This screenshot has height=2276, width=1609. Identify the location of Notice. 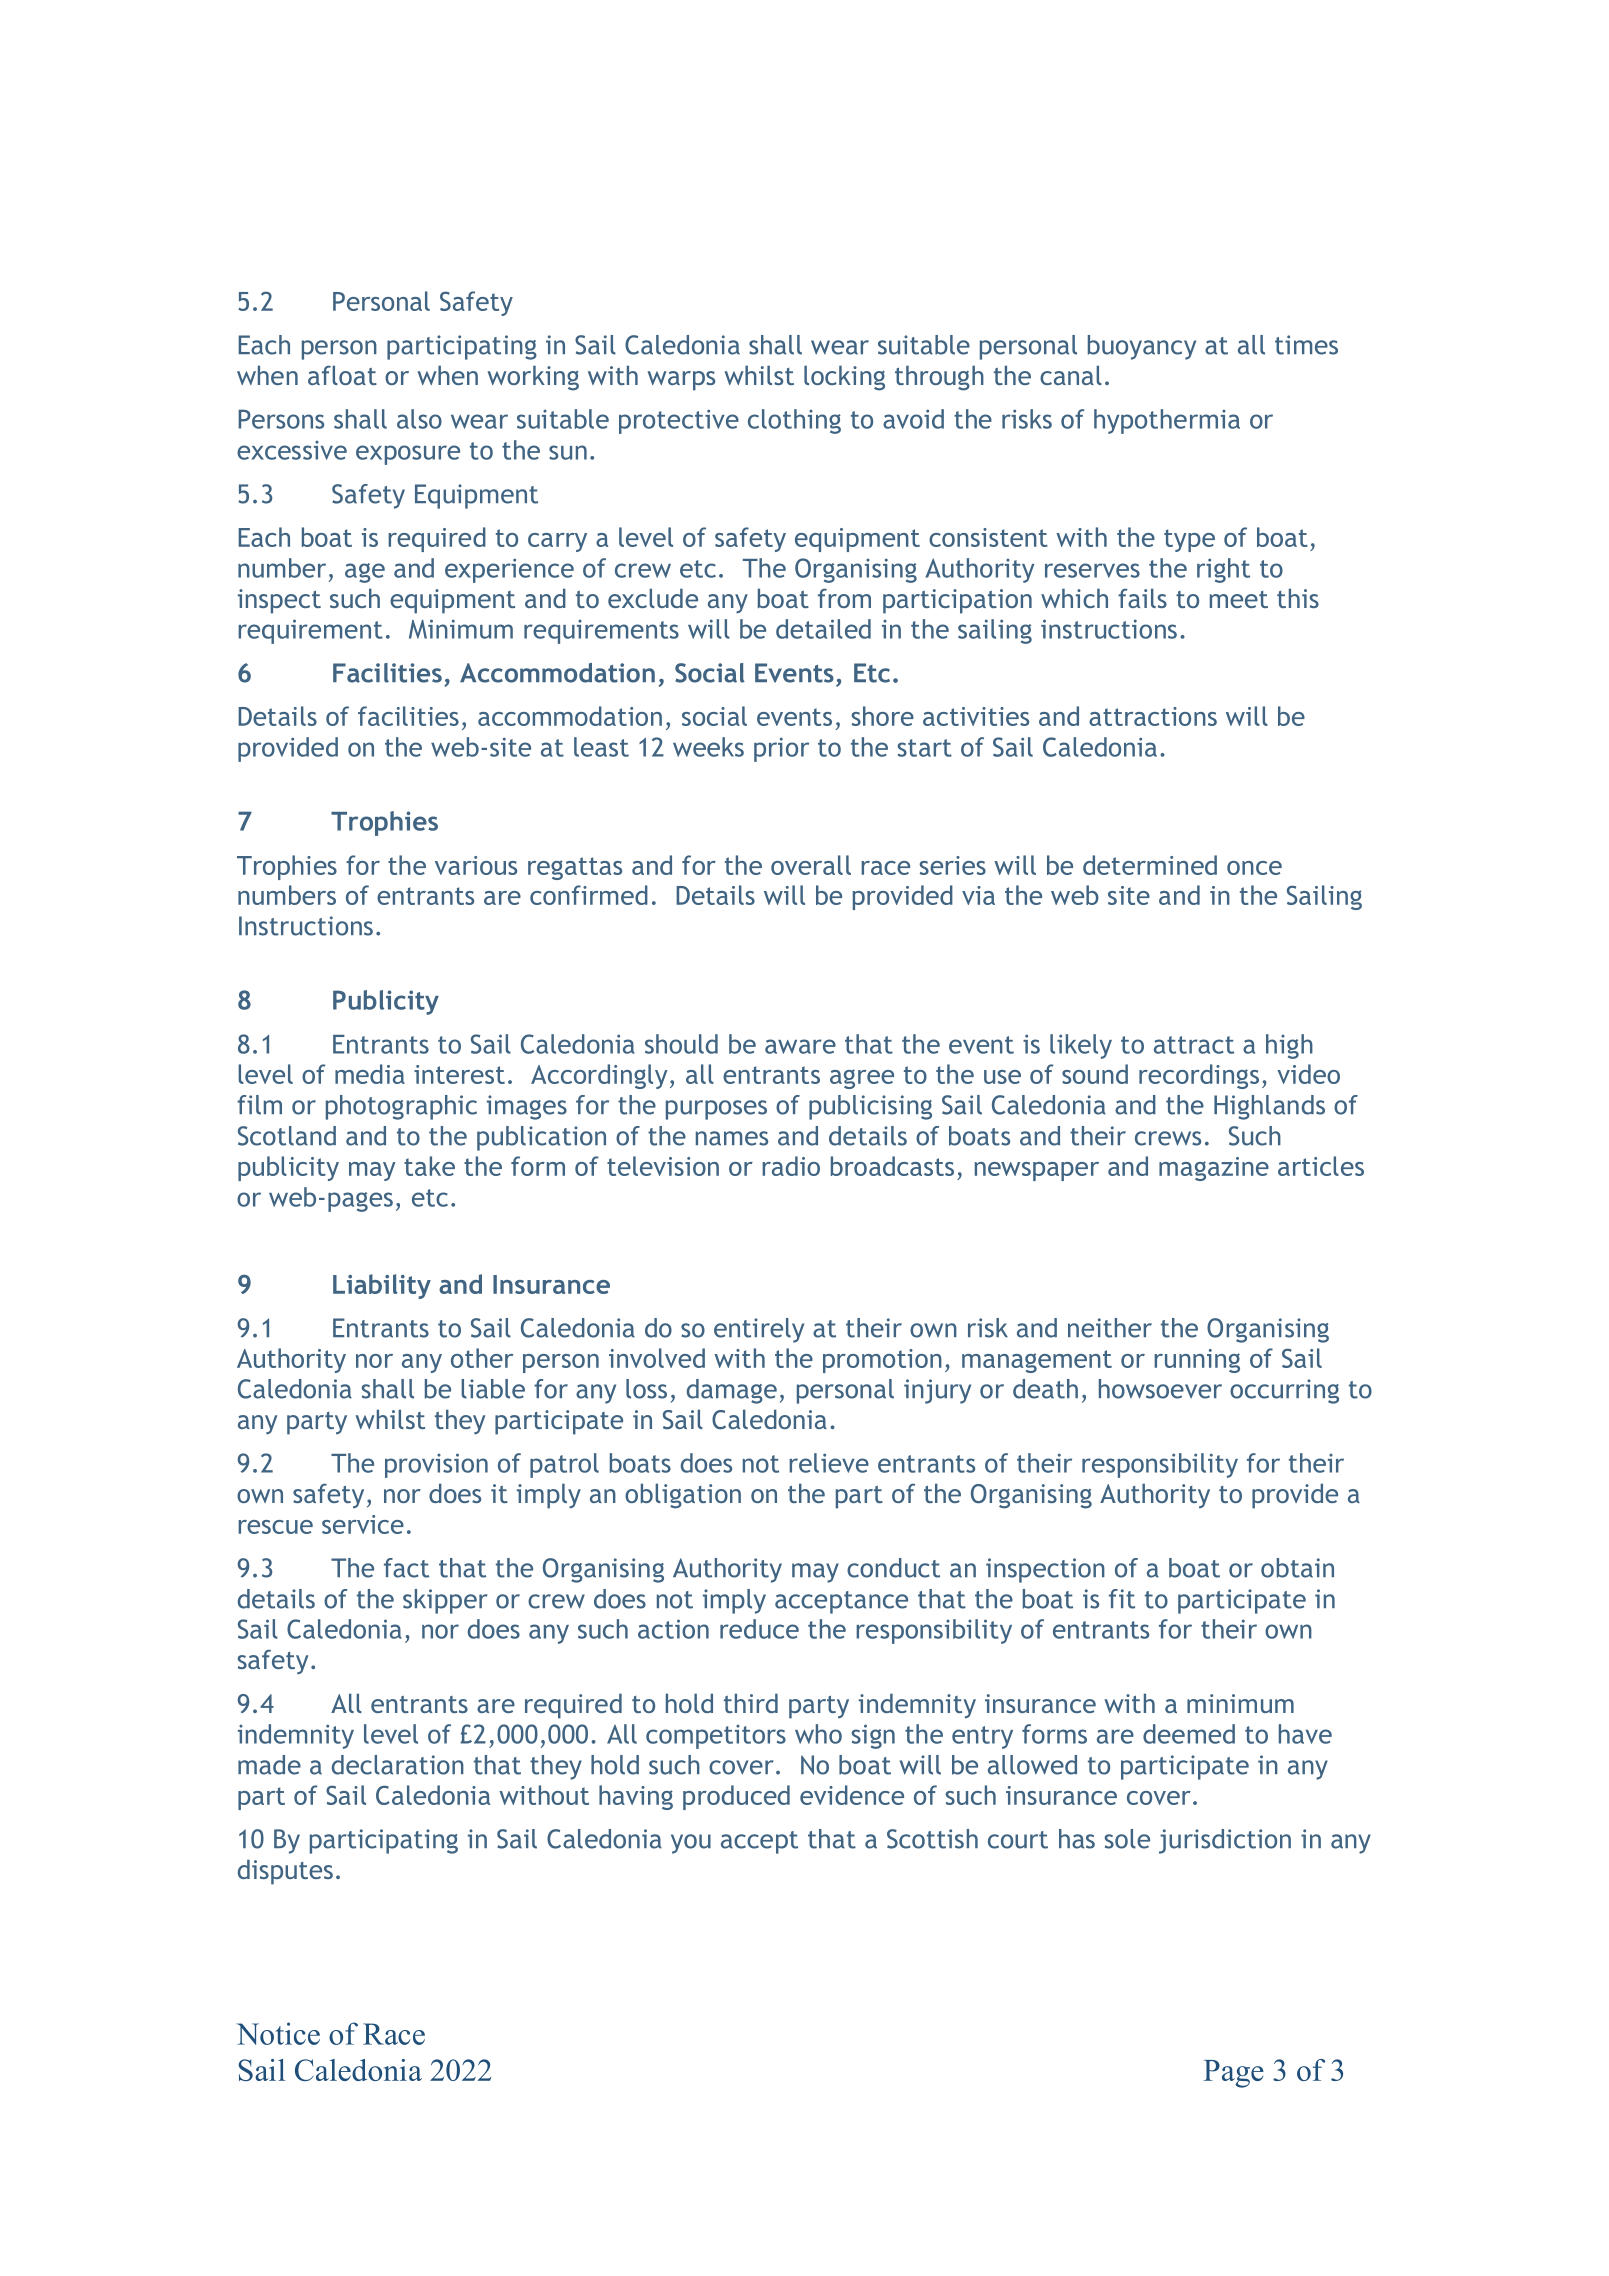
(278, 2033).
